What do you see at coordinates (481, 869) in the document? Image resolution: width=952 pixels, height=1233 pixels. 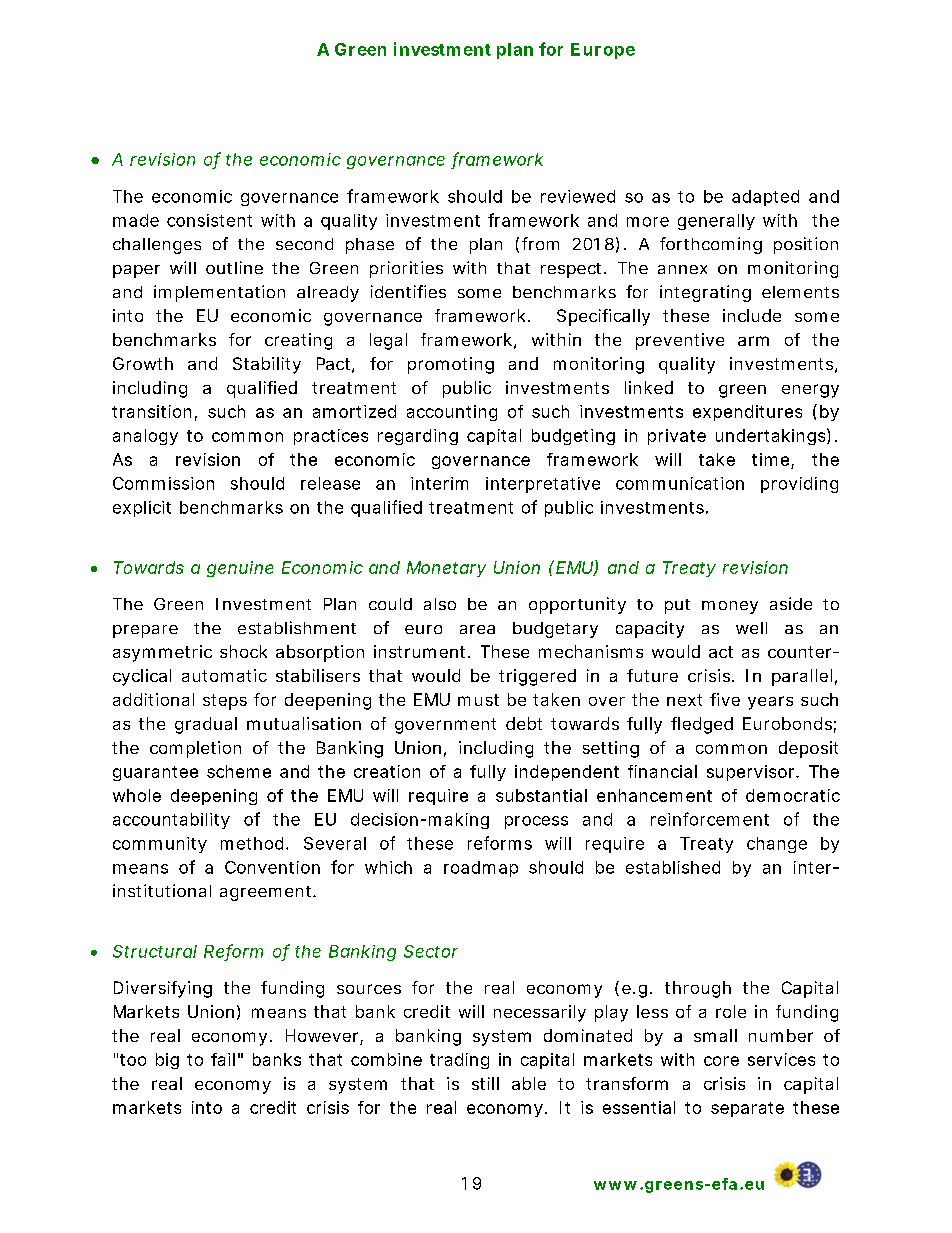 I see `roadmap` at bounding box center [481, 869].
